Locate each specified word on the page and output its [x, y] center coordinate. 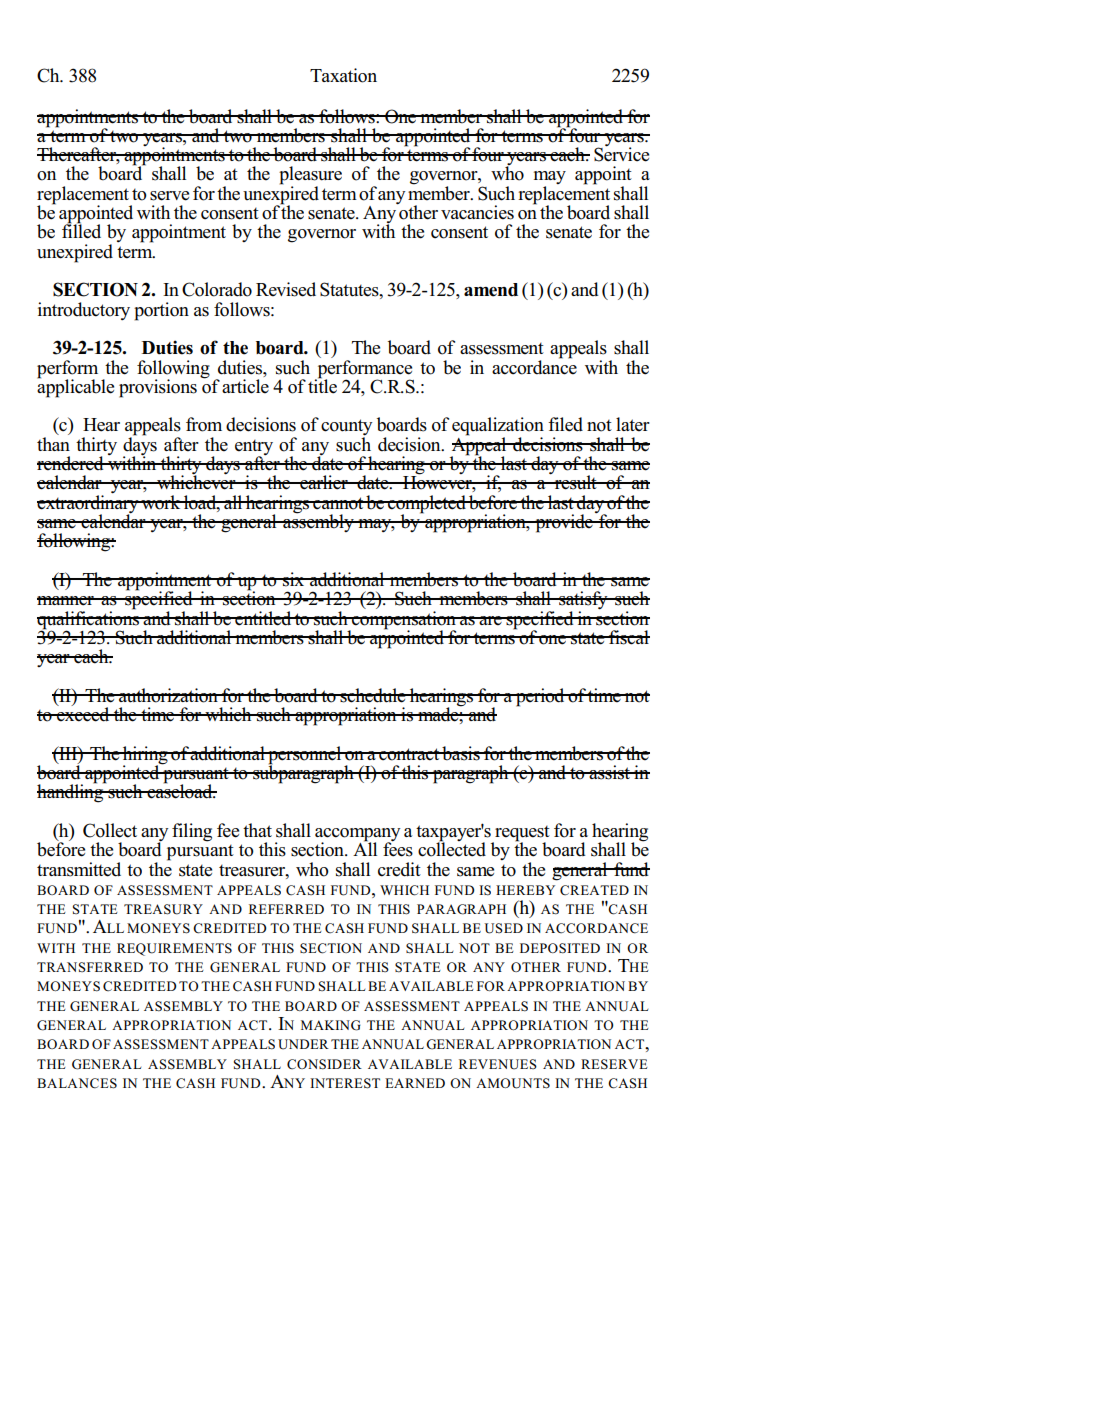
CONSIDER [324, 1064]
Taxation [343, 75]
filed [565, 424]
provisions [158, 388]
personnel [305, 756]
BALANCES [77, 1083]
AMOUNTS [513, 1083]
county [346, 428]
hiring [145, 756]
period [540, 697]
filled [81, 230]
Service [621, 153]
